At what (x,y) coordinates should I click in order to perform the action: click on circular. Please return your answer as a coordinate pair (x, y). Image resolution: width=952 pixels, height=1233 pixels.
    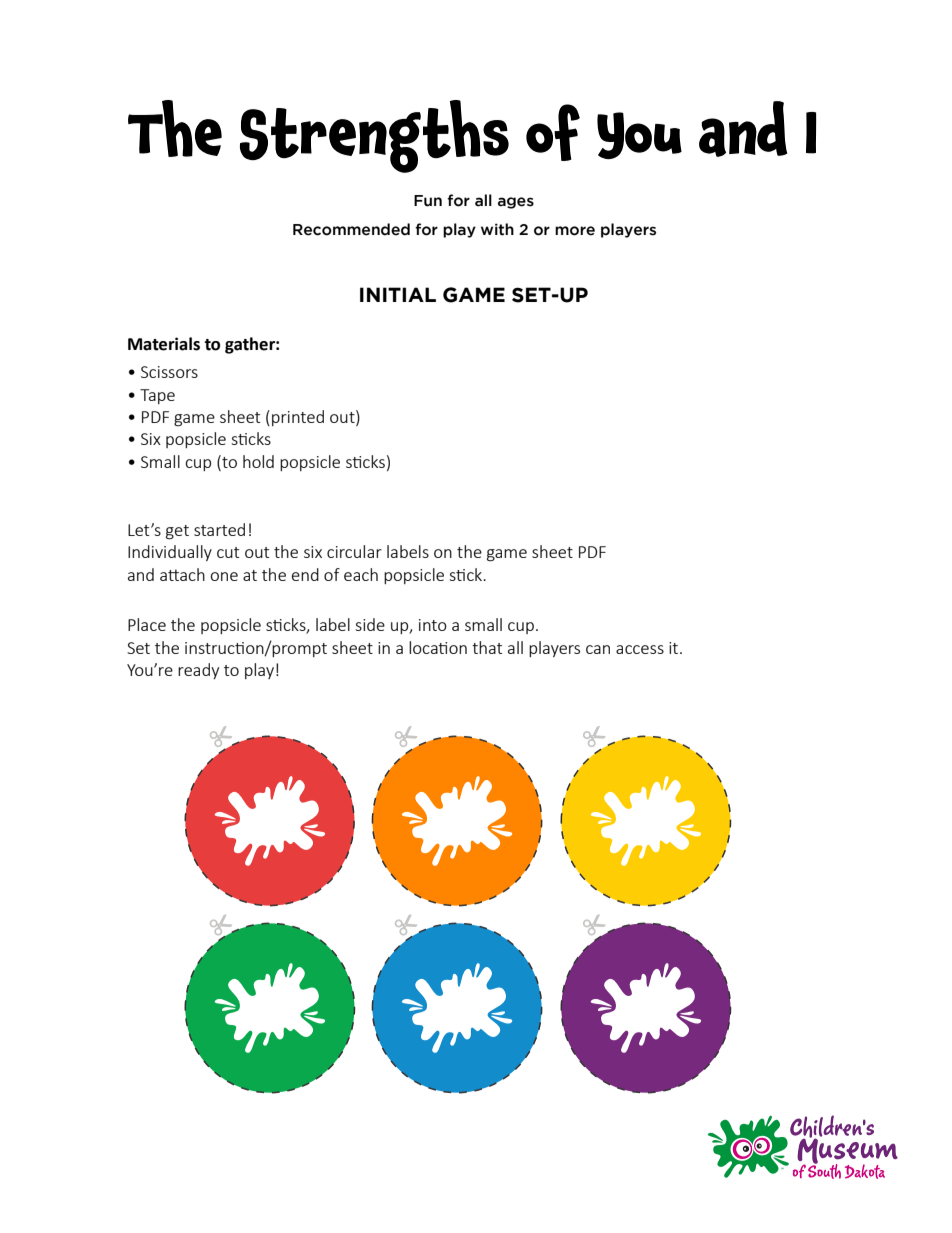
    Looking at the image, I should click on (354, 551).
